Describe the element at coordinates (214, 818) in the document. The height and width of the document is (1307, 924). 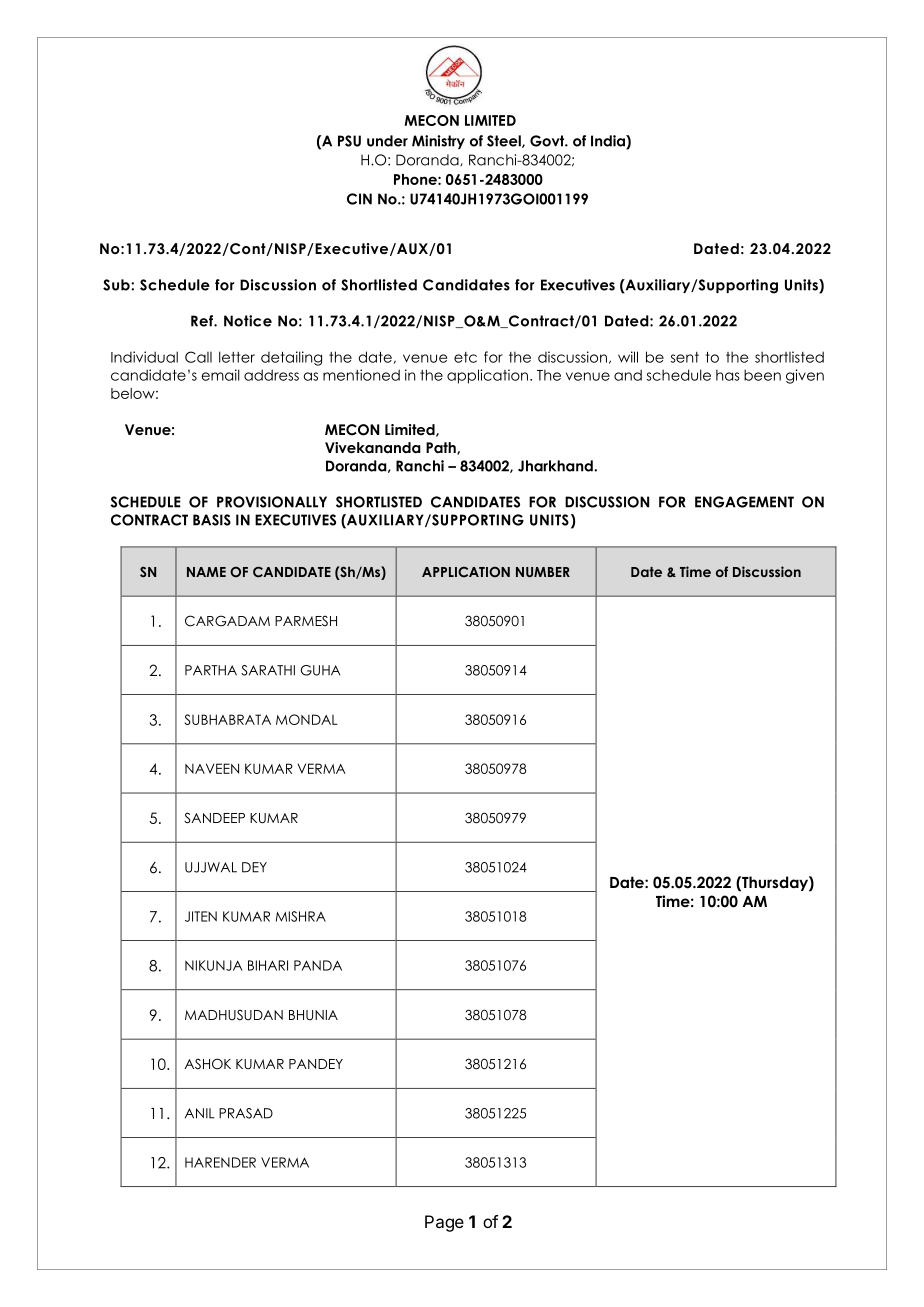
I see `SANDEEP` at that location.
